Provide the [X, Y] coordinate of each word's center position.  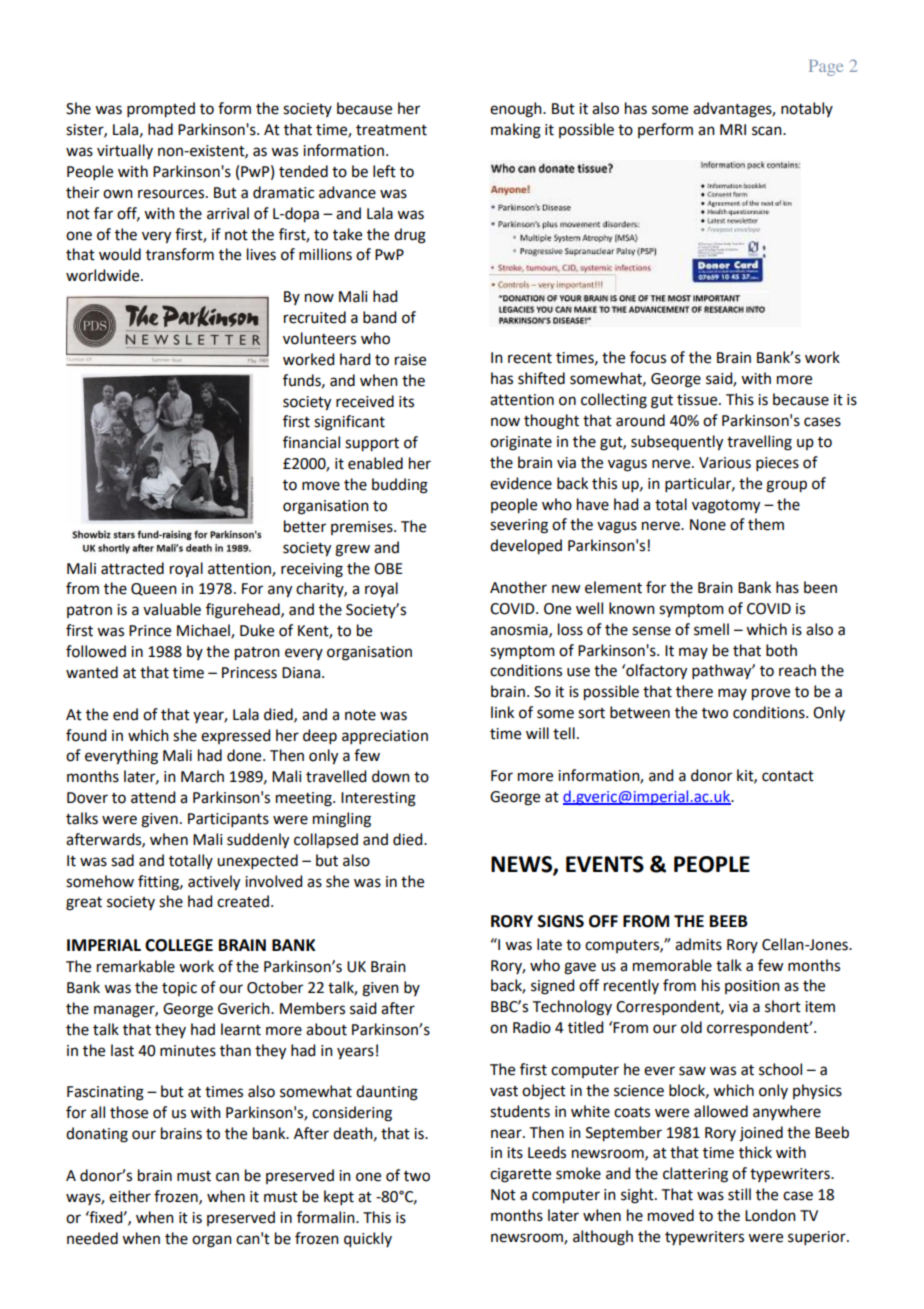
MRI [733, 129]
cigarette [520, 1175]
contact [788, 776]
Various [725, 463]
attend [153, 797]
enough [517, 110]
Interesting [378, 799]
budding [400, 486]
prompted [161, 110]
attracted [132, 568]
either [130, 1196]
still [739, 1194]
